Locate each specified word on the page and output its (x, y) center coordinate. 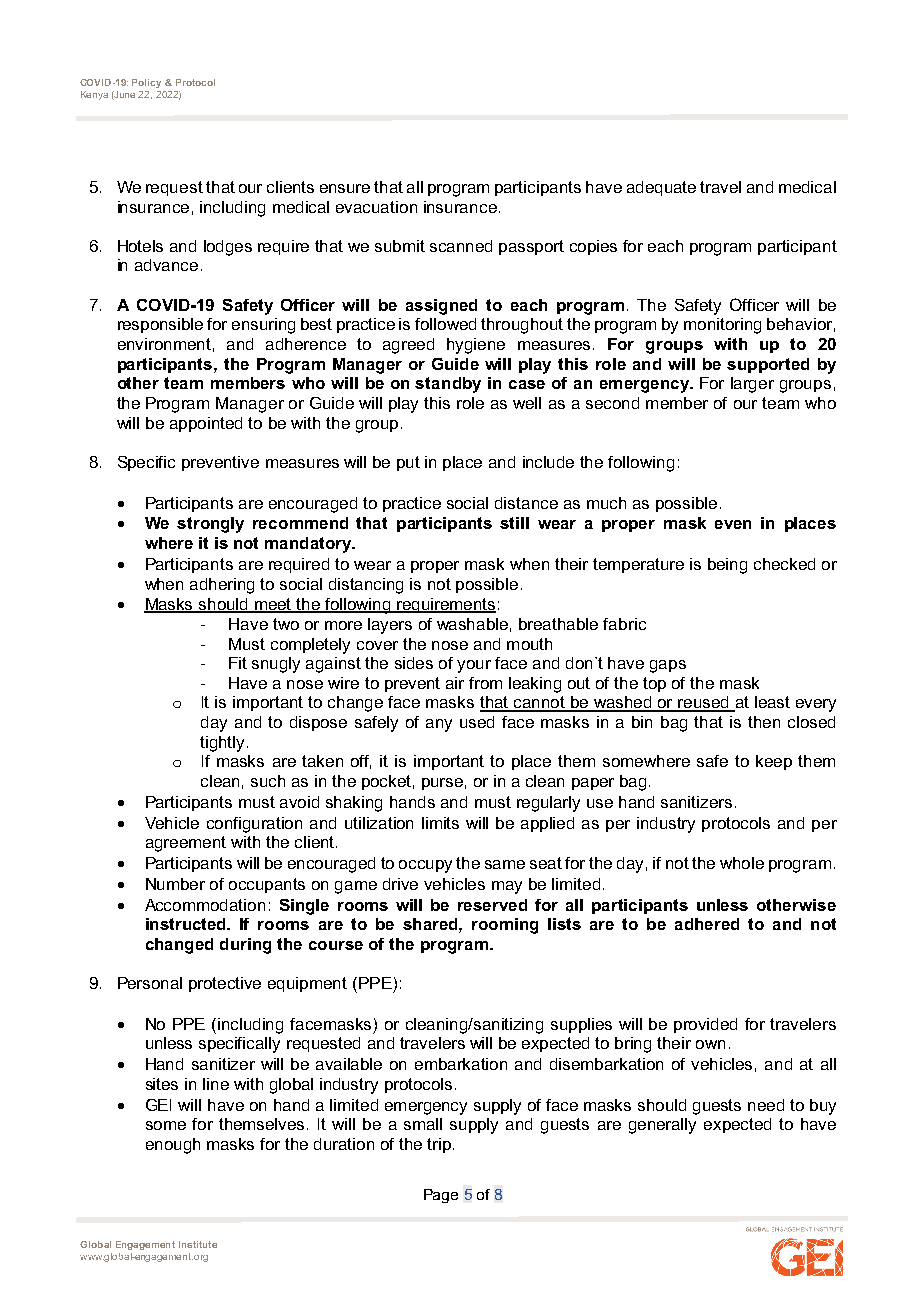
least (772, 702)
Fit (238, 663)
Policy (146, 83)
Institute (198, 1244)
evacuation (376, 207)
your (474, 666)
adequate (661, 188)
